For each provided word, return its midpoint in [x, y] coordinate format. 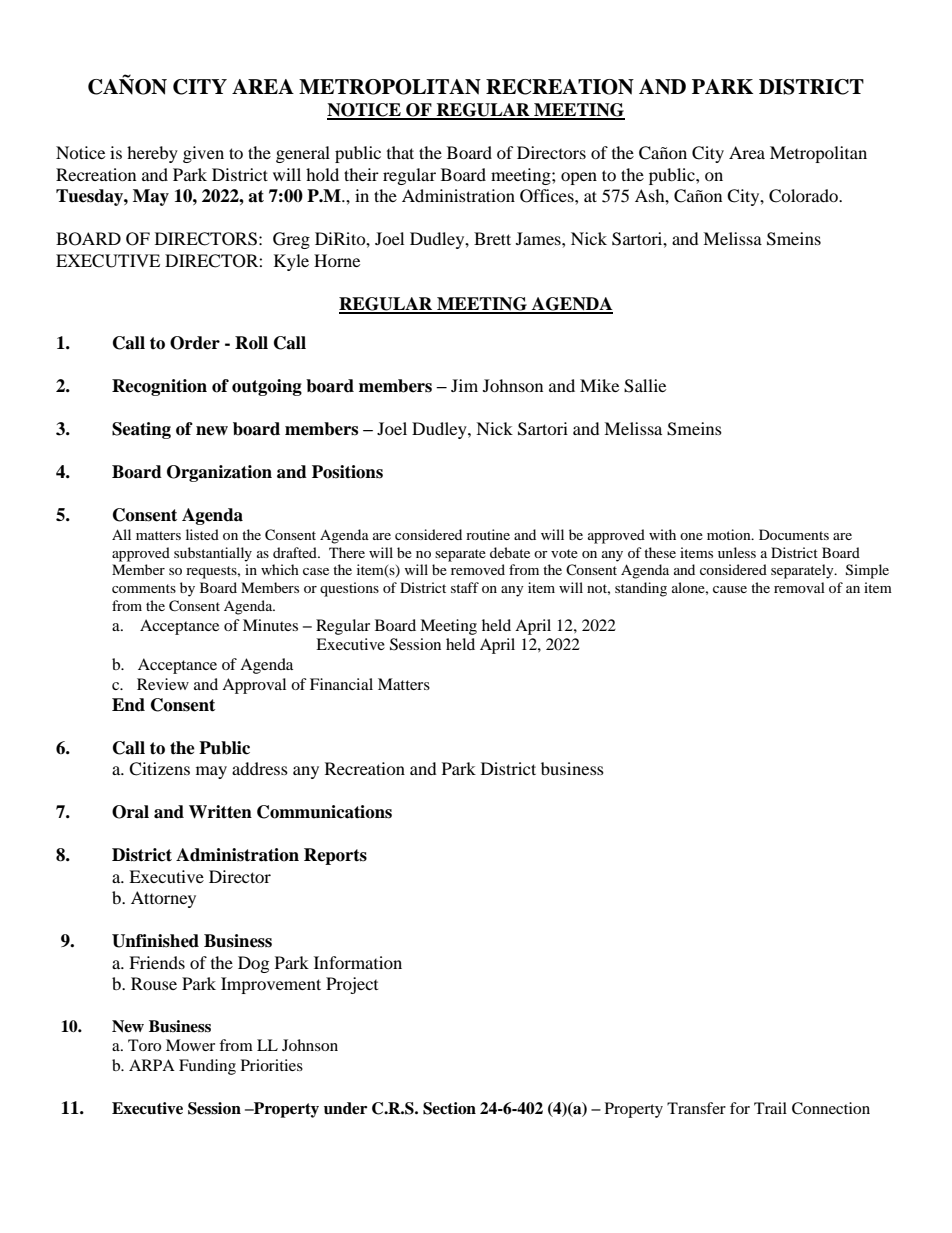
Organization [219, 473]
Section [449, 1108]
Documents [794, 534]
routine [488, 534]
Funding [207, 1067]
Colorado [804, 196]
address [260, 768]
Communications [324, 812]
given [203, 154]
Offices [548, 196]
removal [799, 587]
